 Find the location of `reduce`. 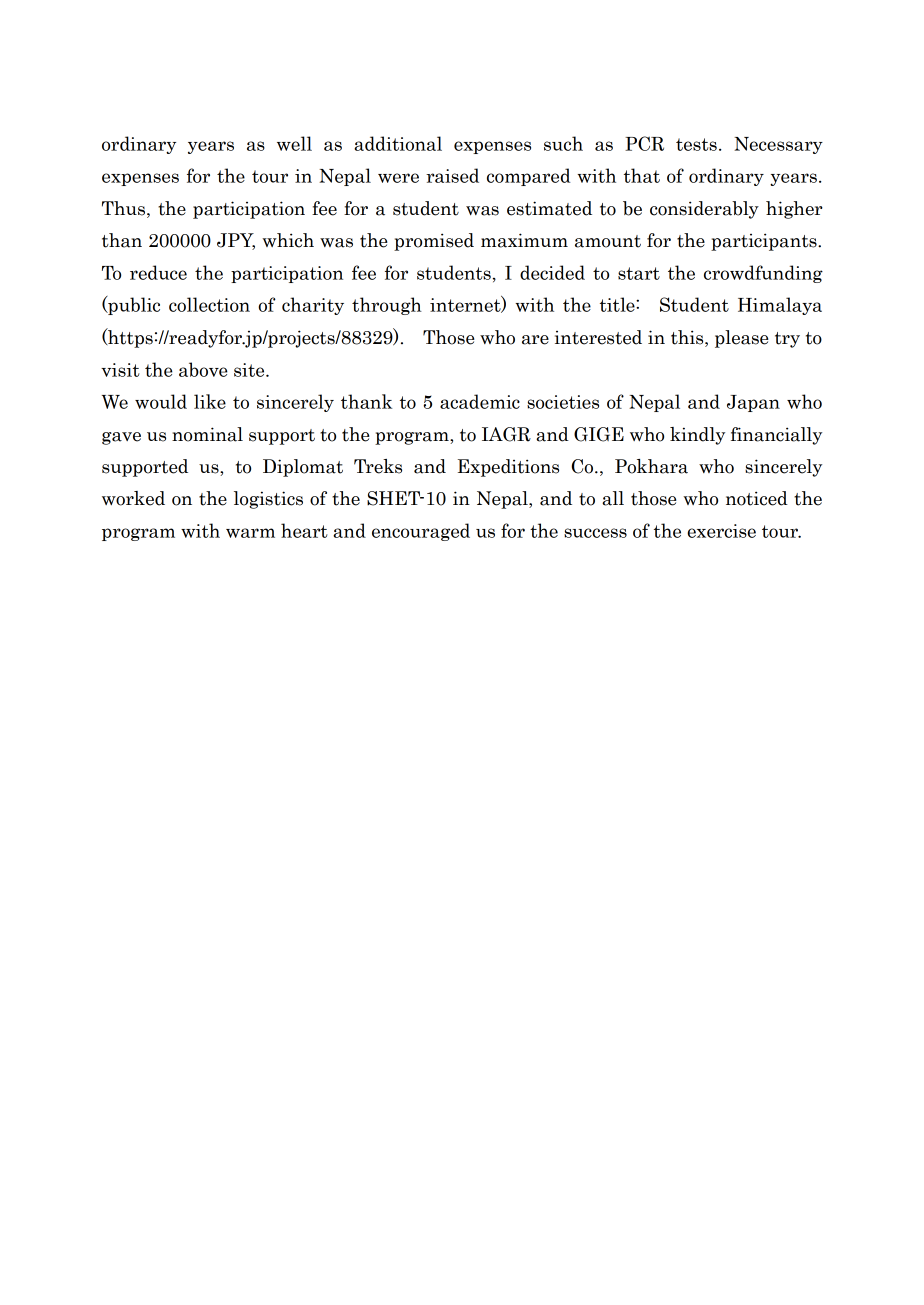

reduce is located at coordinates (158, 272).
